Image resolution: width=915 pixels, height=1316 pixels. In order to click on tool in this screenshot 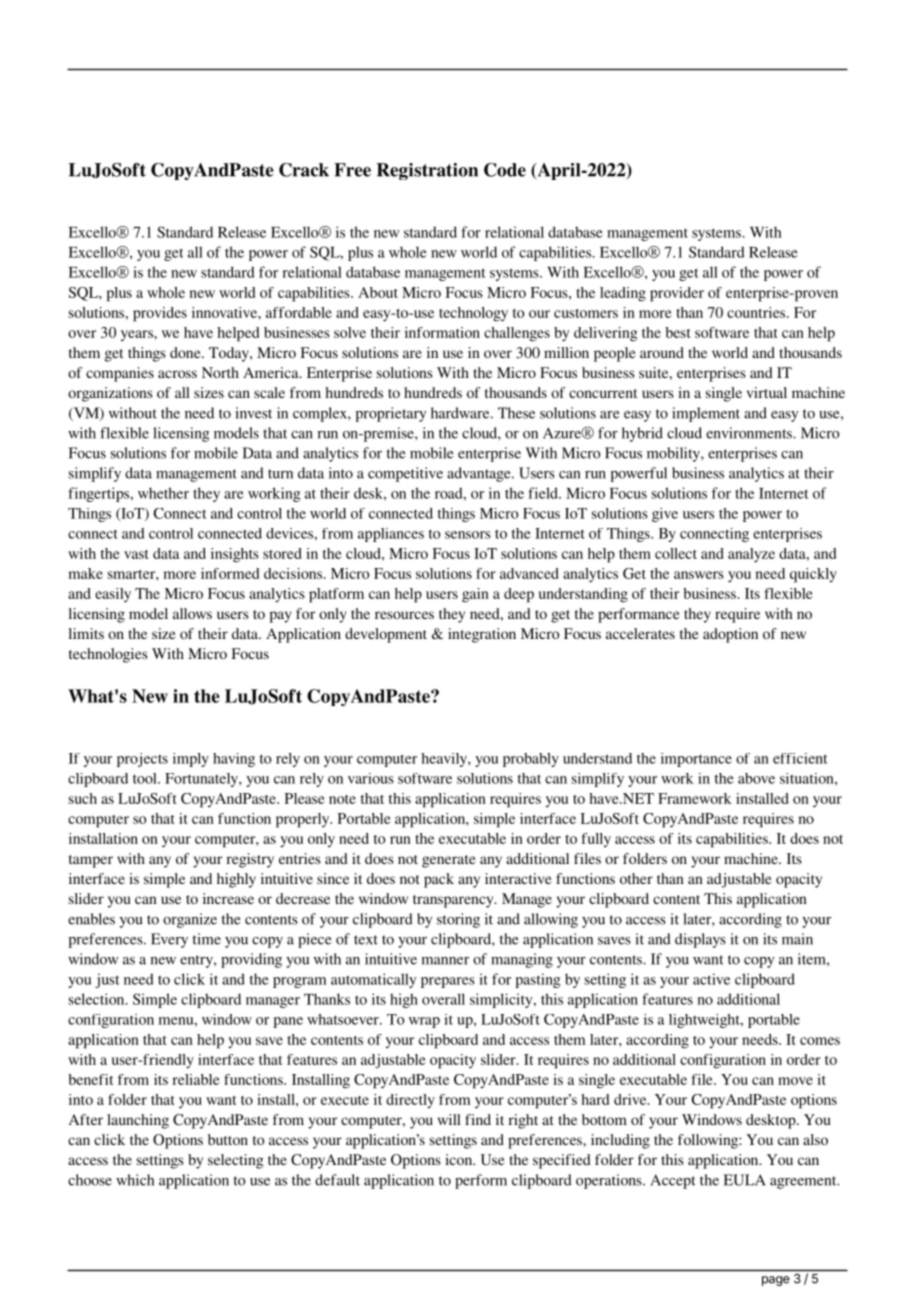, I will do `click(146, 778)`.
